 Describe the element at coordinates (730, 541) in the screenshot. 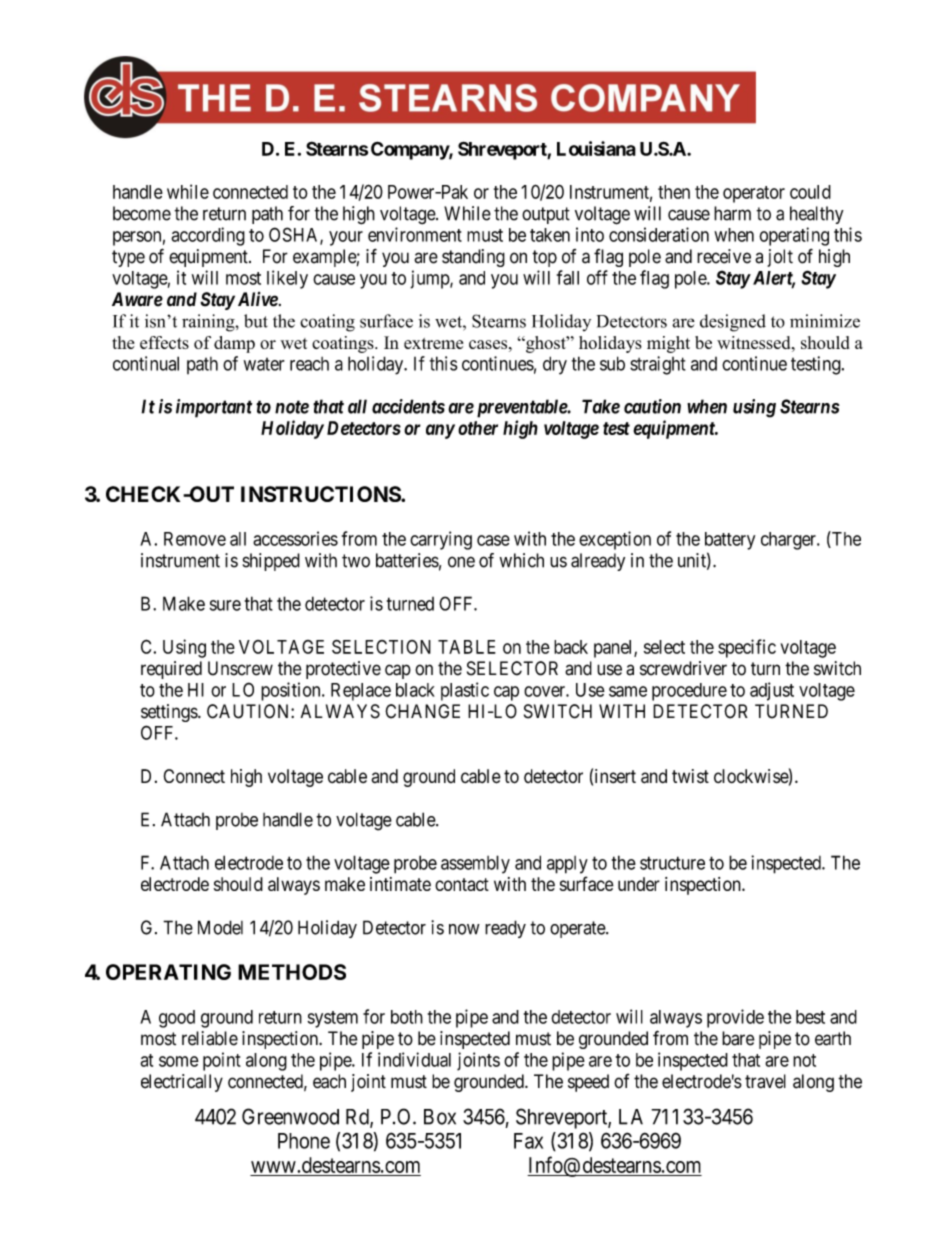

I see `battery` at that location.
